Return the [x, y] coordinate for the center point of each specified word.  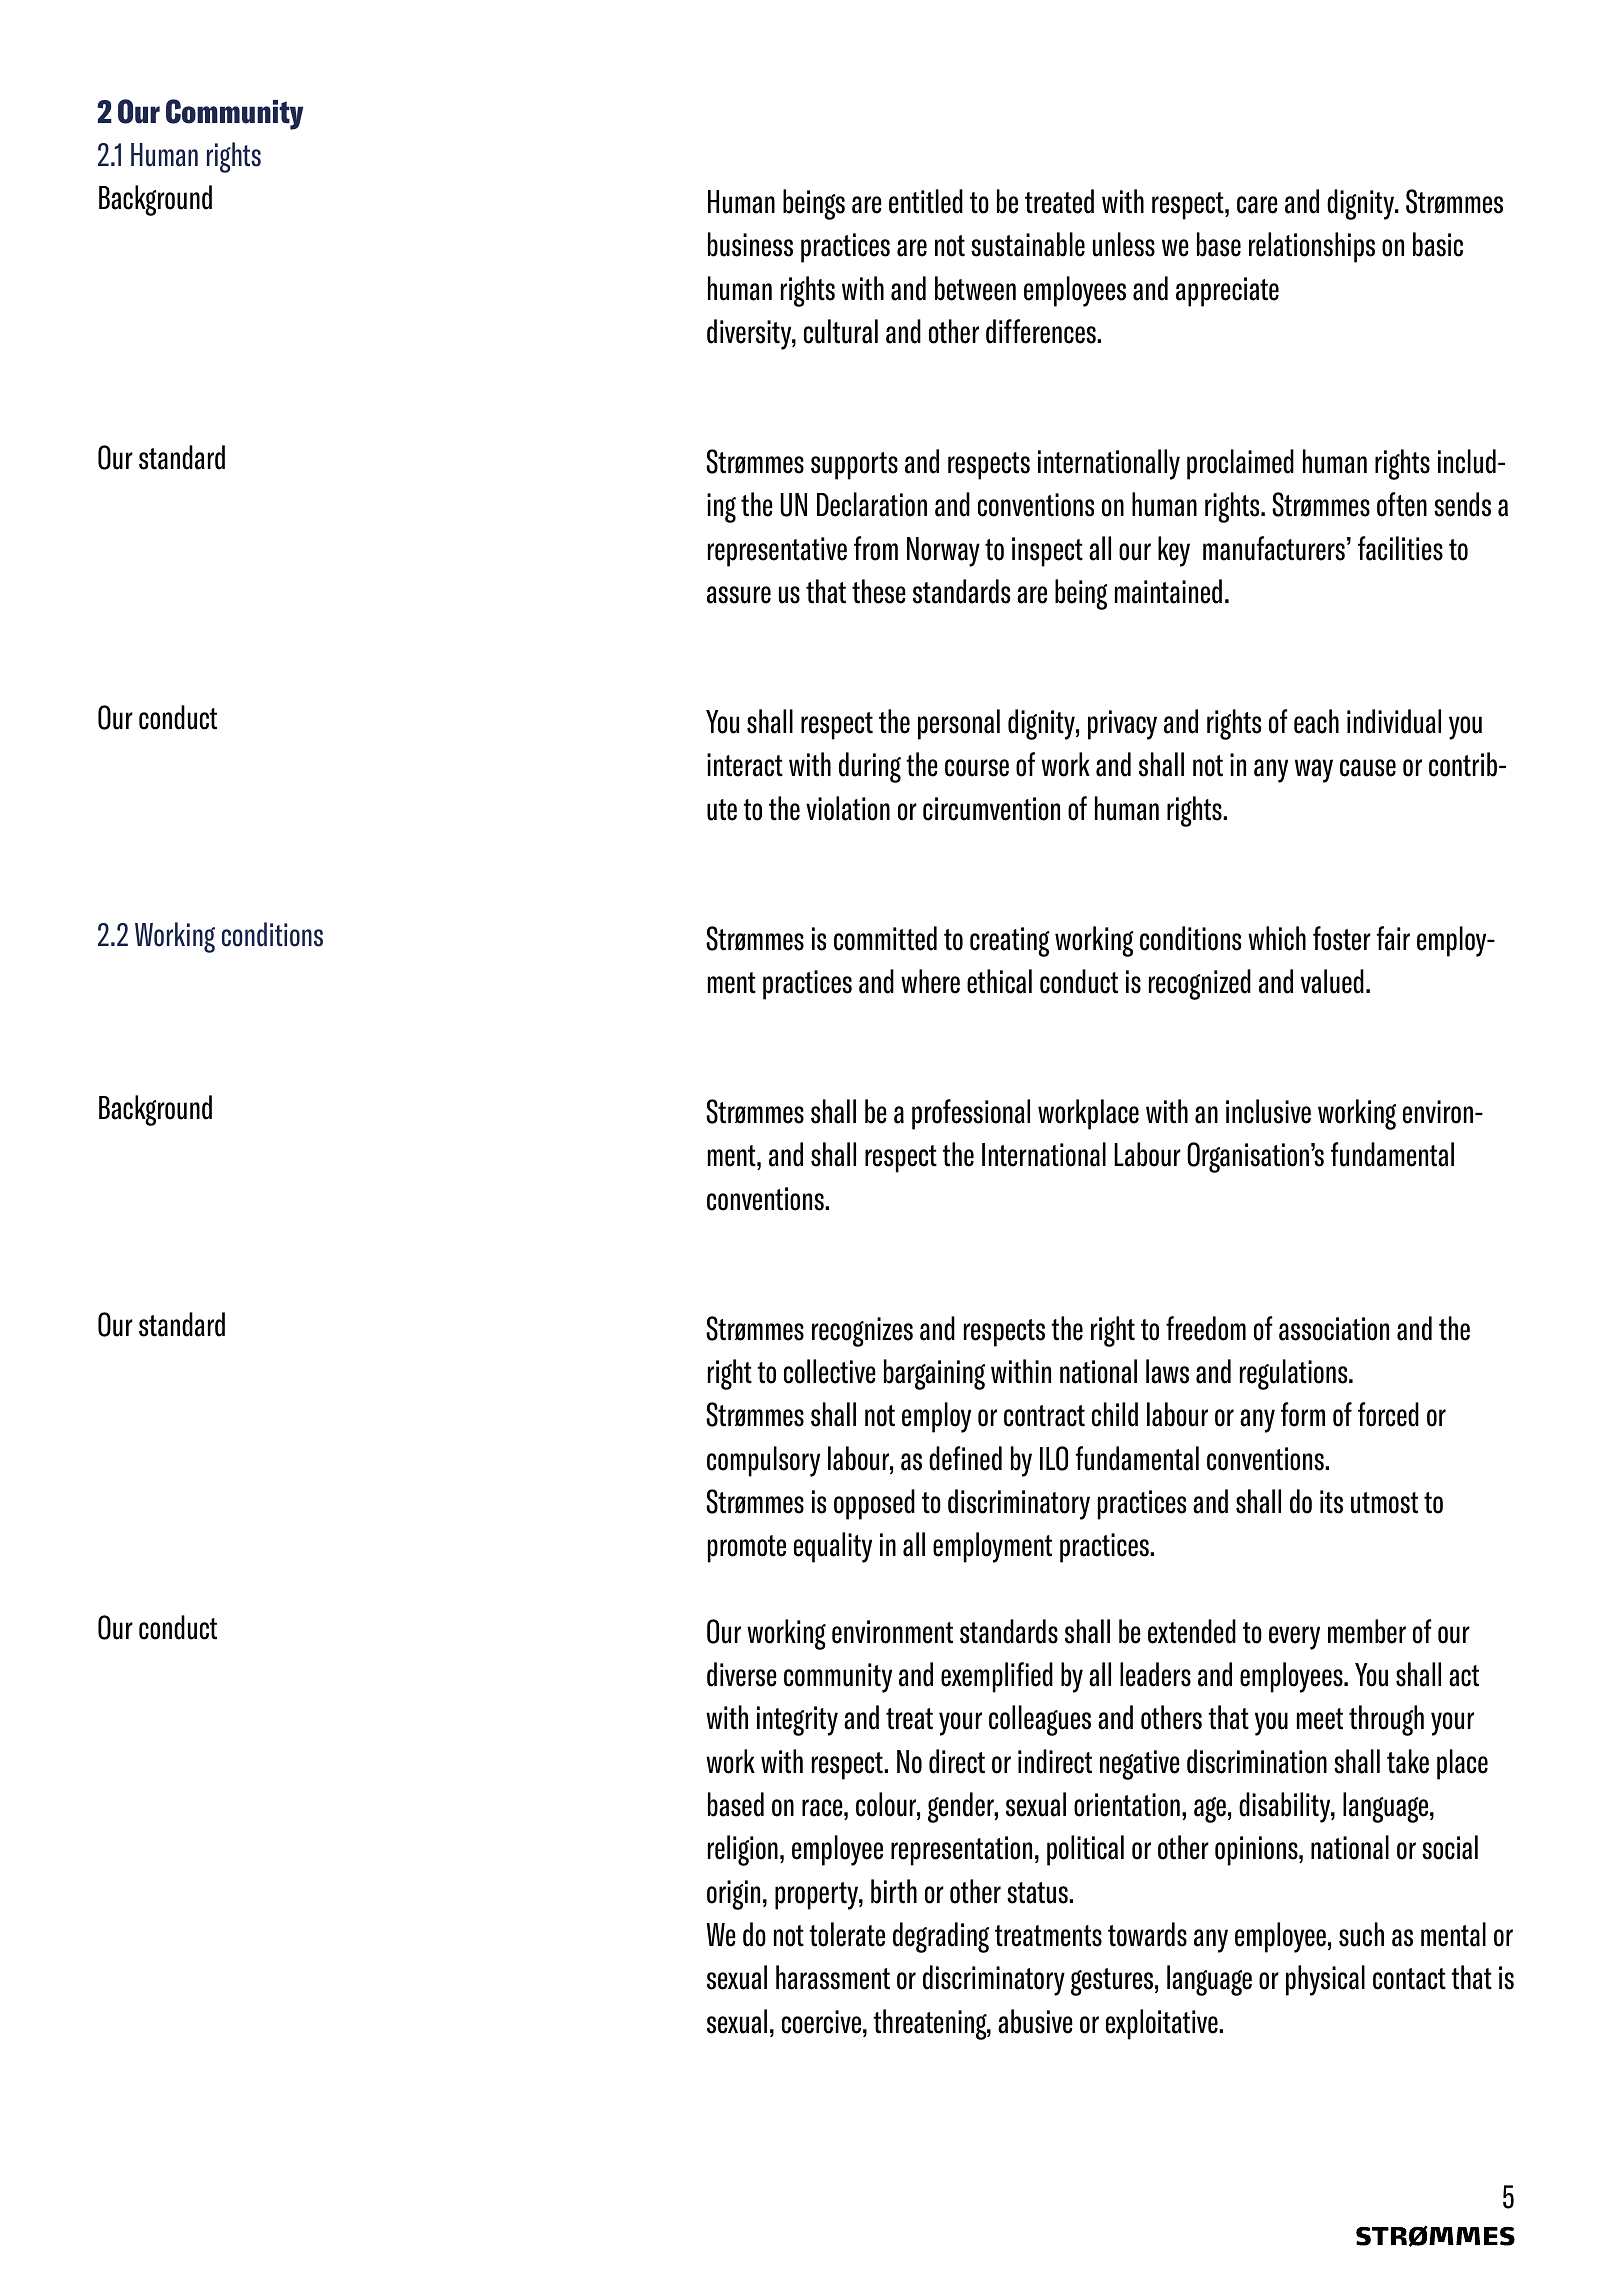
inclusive [1268, 1111]
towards [1147, 1934]
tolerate [847, 1934]
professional [971, 1114]
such [1361, 1934]
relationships [1312, 247]
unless [1124, 244]
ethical [999, 981]
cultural [841, 331]
